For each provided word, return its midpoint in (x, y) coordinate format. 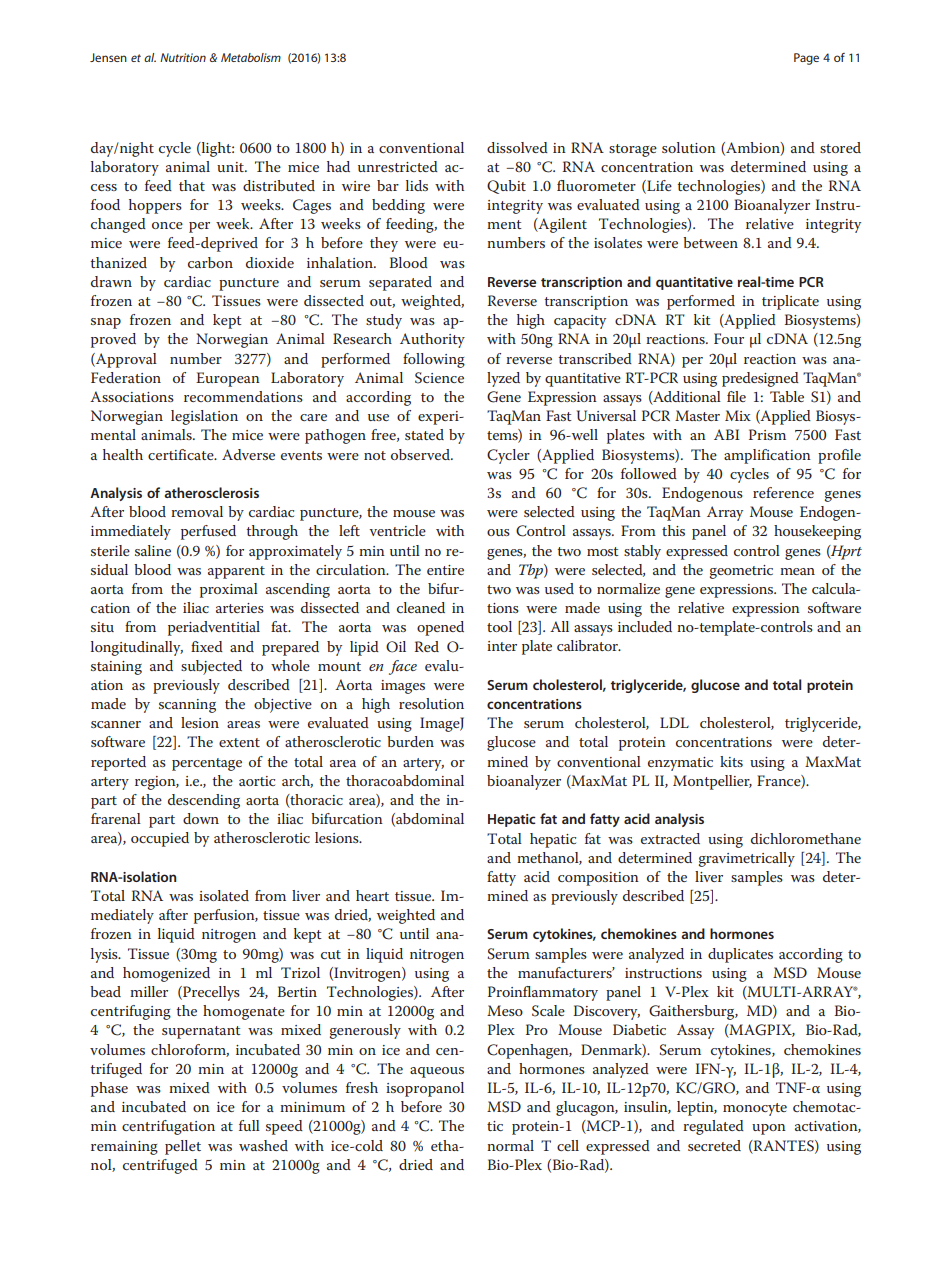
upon (769, 1129)
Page (806, 59)
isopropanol (425, 1089)
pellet (183, 1147)
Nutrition (183, 57)
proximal (229, 590)
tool (499, 626)
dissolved (517, 147)
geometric (741, 572)
